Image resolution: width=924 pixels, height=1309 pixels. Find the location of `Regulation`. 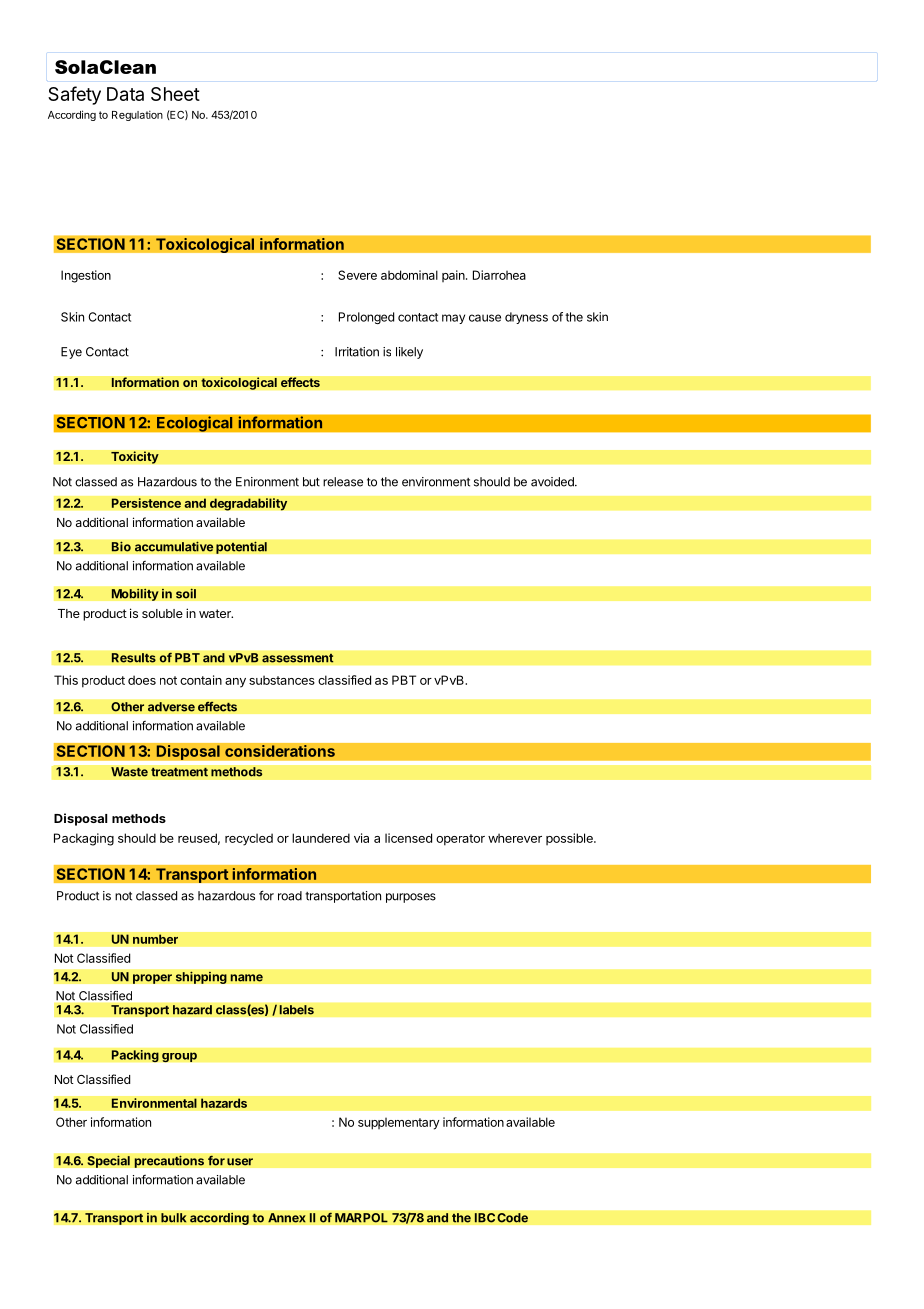

Regulation is located at coordinates (137, 115).
